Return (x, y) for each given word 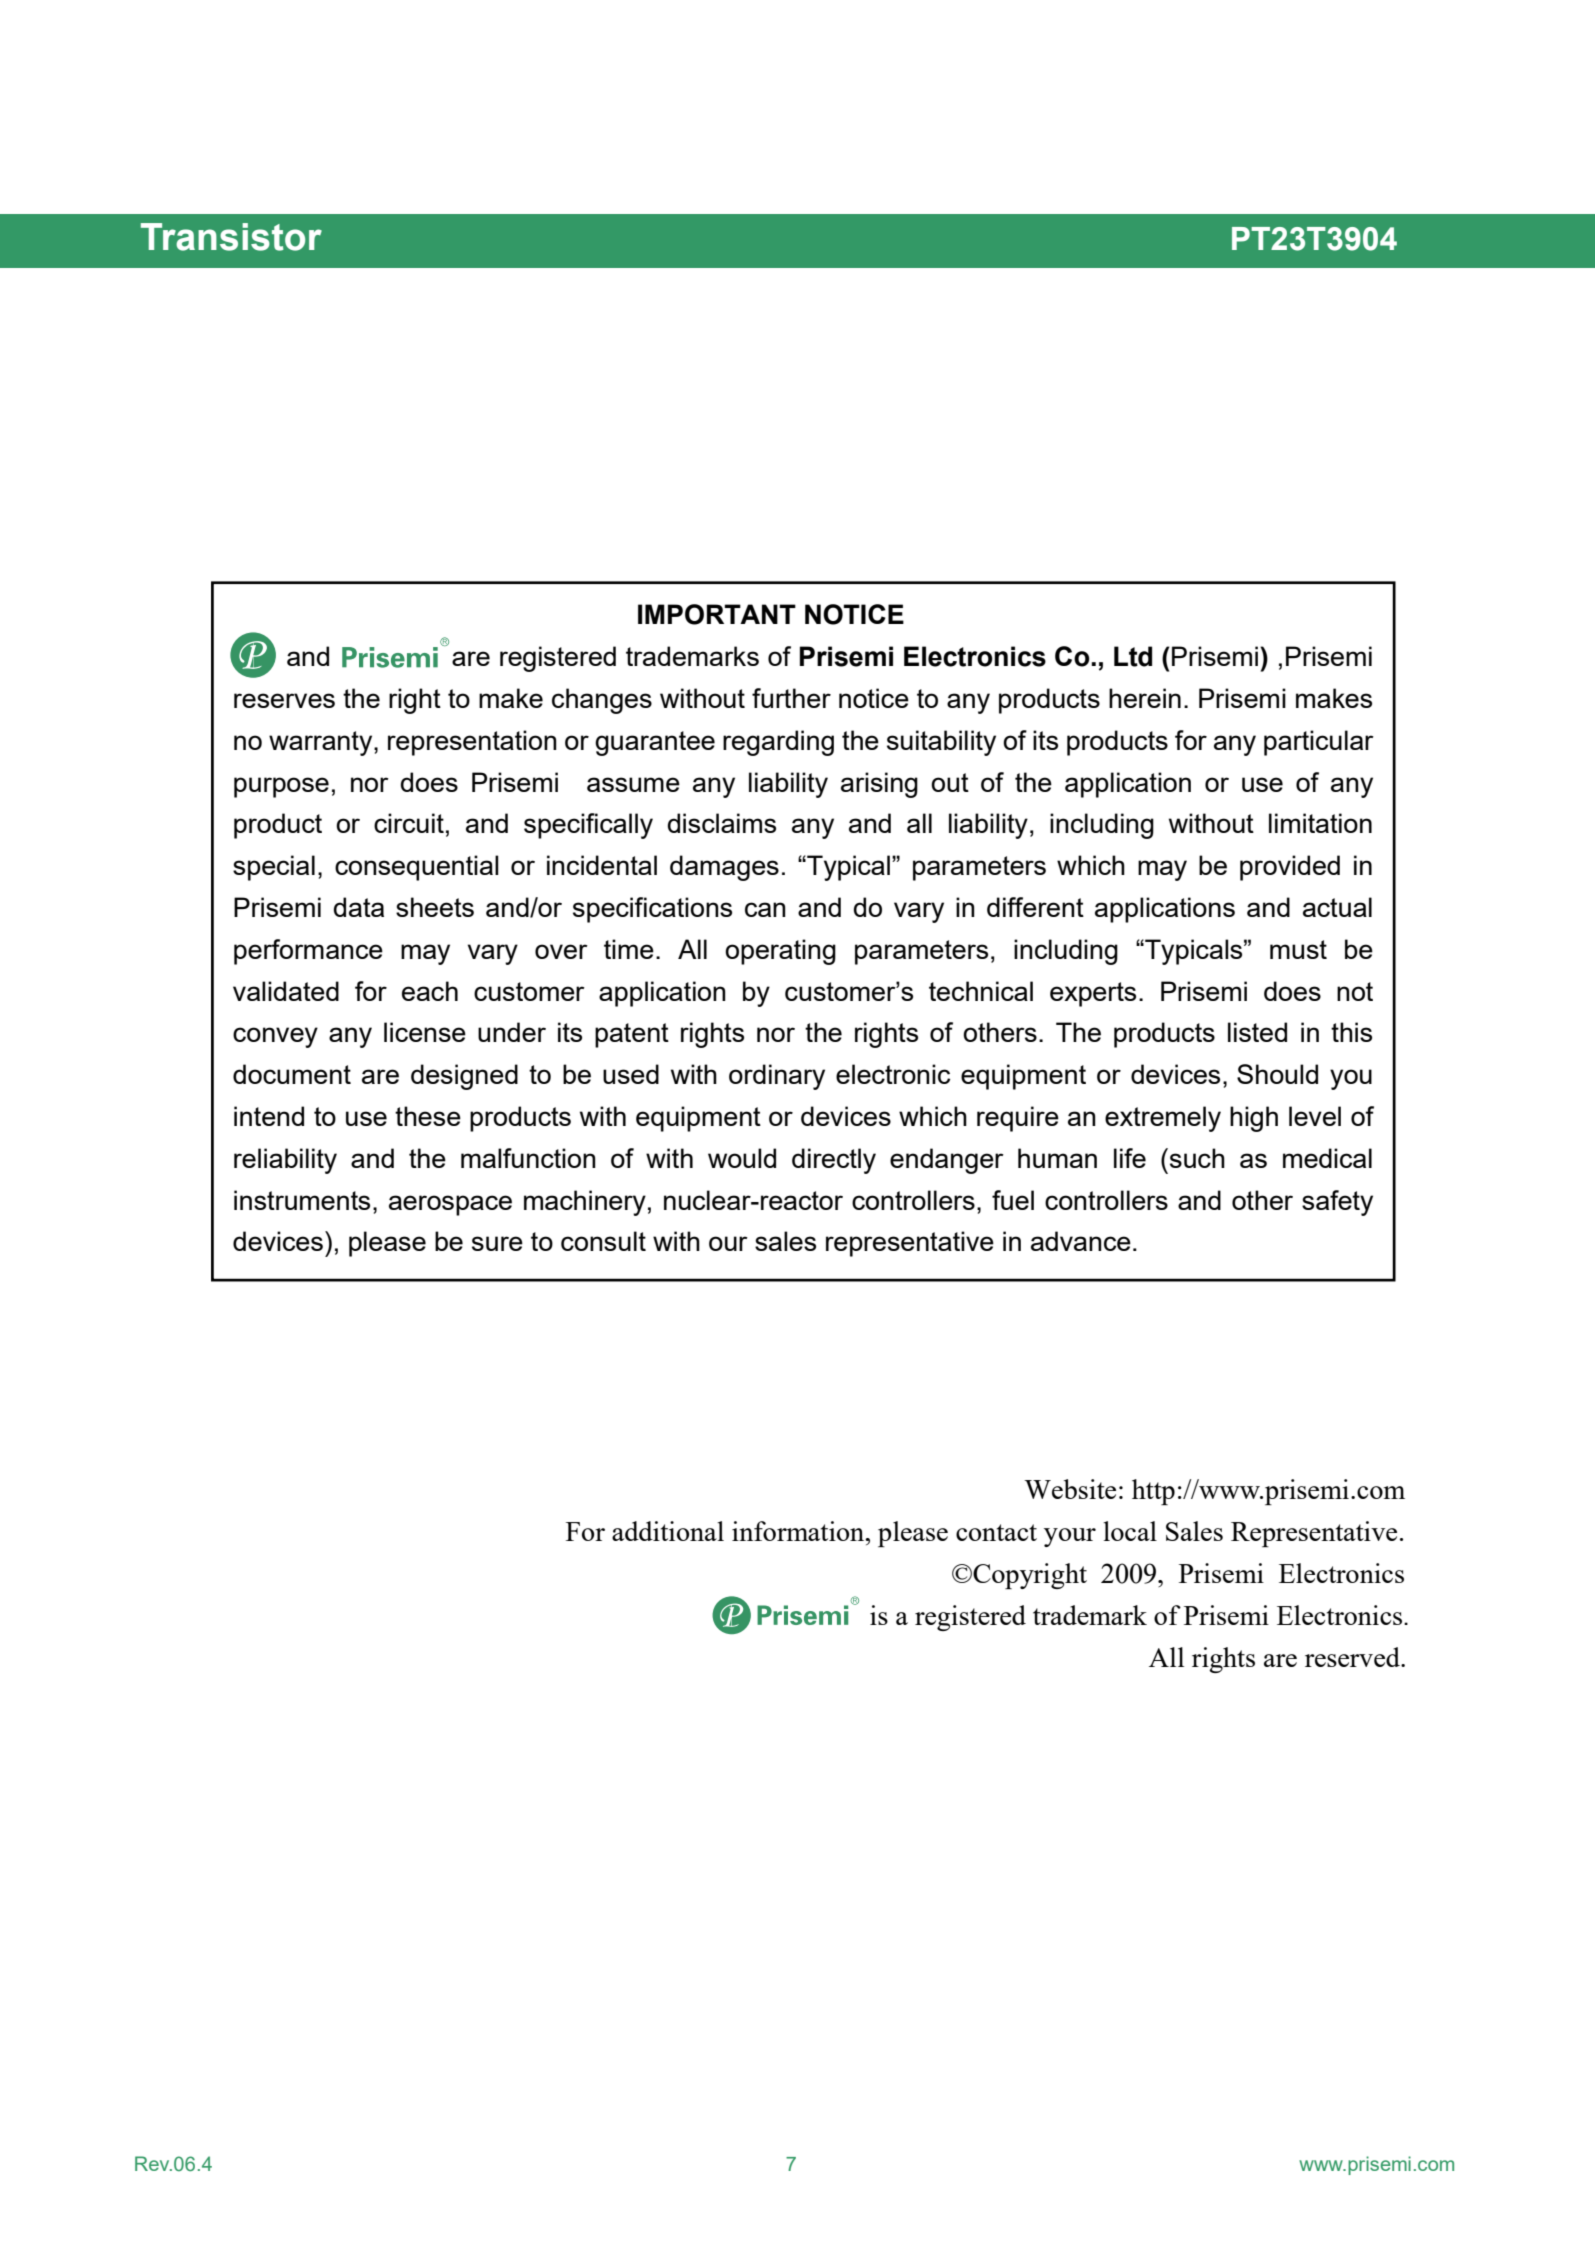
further (791, 698)
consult (603, 1241)
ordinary (777, 1077)
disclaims (722, 823)
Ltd (1133, 656)
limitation (1320, 823)
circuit (409, 823)
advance (1081, 1241)
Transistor (231, 237)
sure (497, 1243)
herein (1145, 698)
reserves (284, 700)
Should (1277, 1074)
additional (668, 1531)
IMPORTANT (717, 614)
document (292, 1074)
